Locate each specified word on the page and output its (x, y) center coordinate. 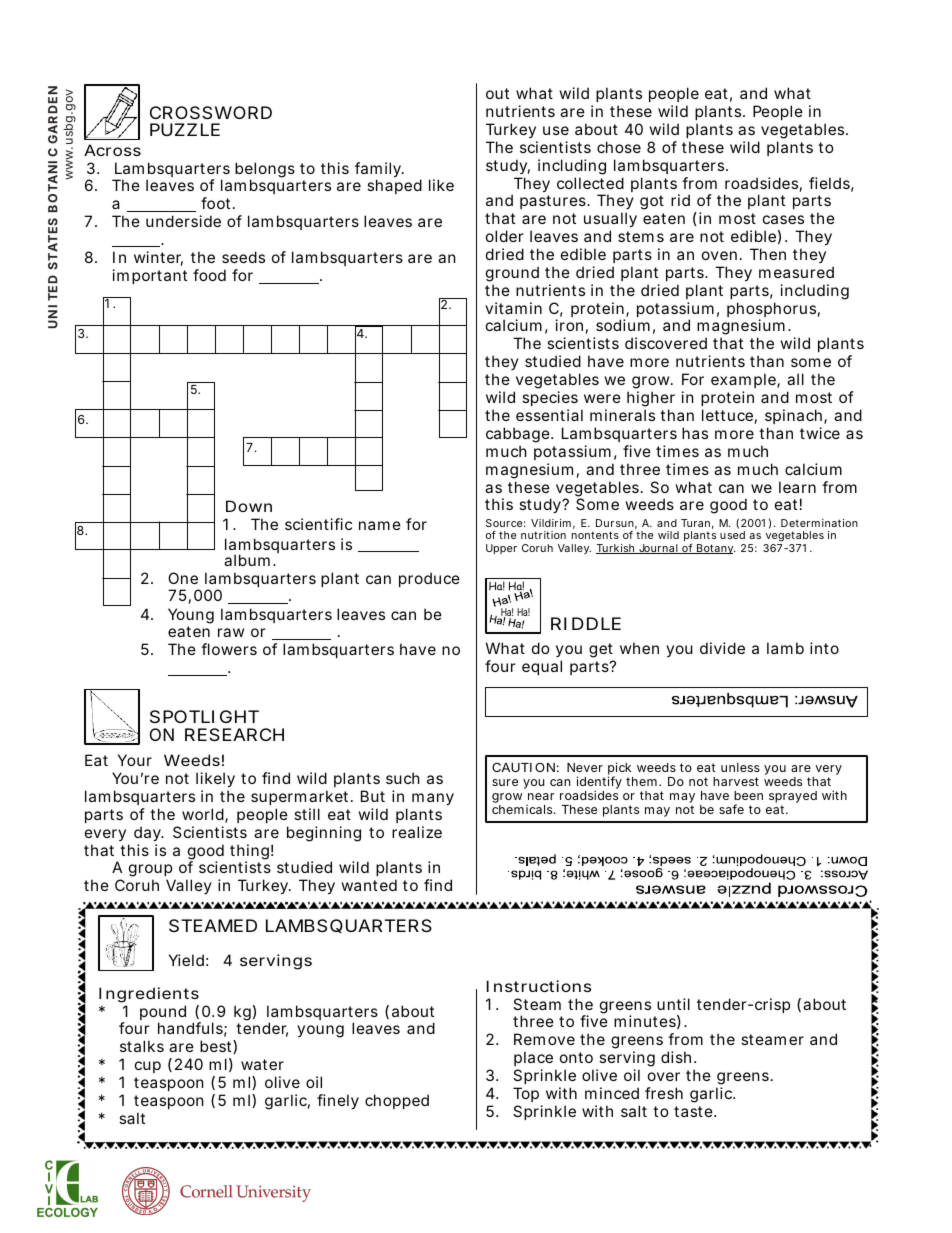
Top (526, 1094)
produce (429, 579)
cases (783, 219)
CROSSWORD (211, 112)
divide (722, 648)
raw (231, 632)
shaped (394, 186)
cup (148, 1067)
